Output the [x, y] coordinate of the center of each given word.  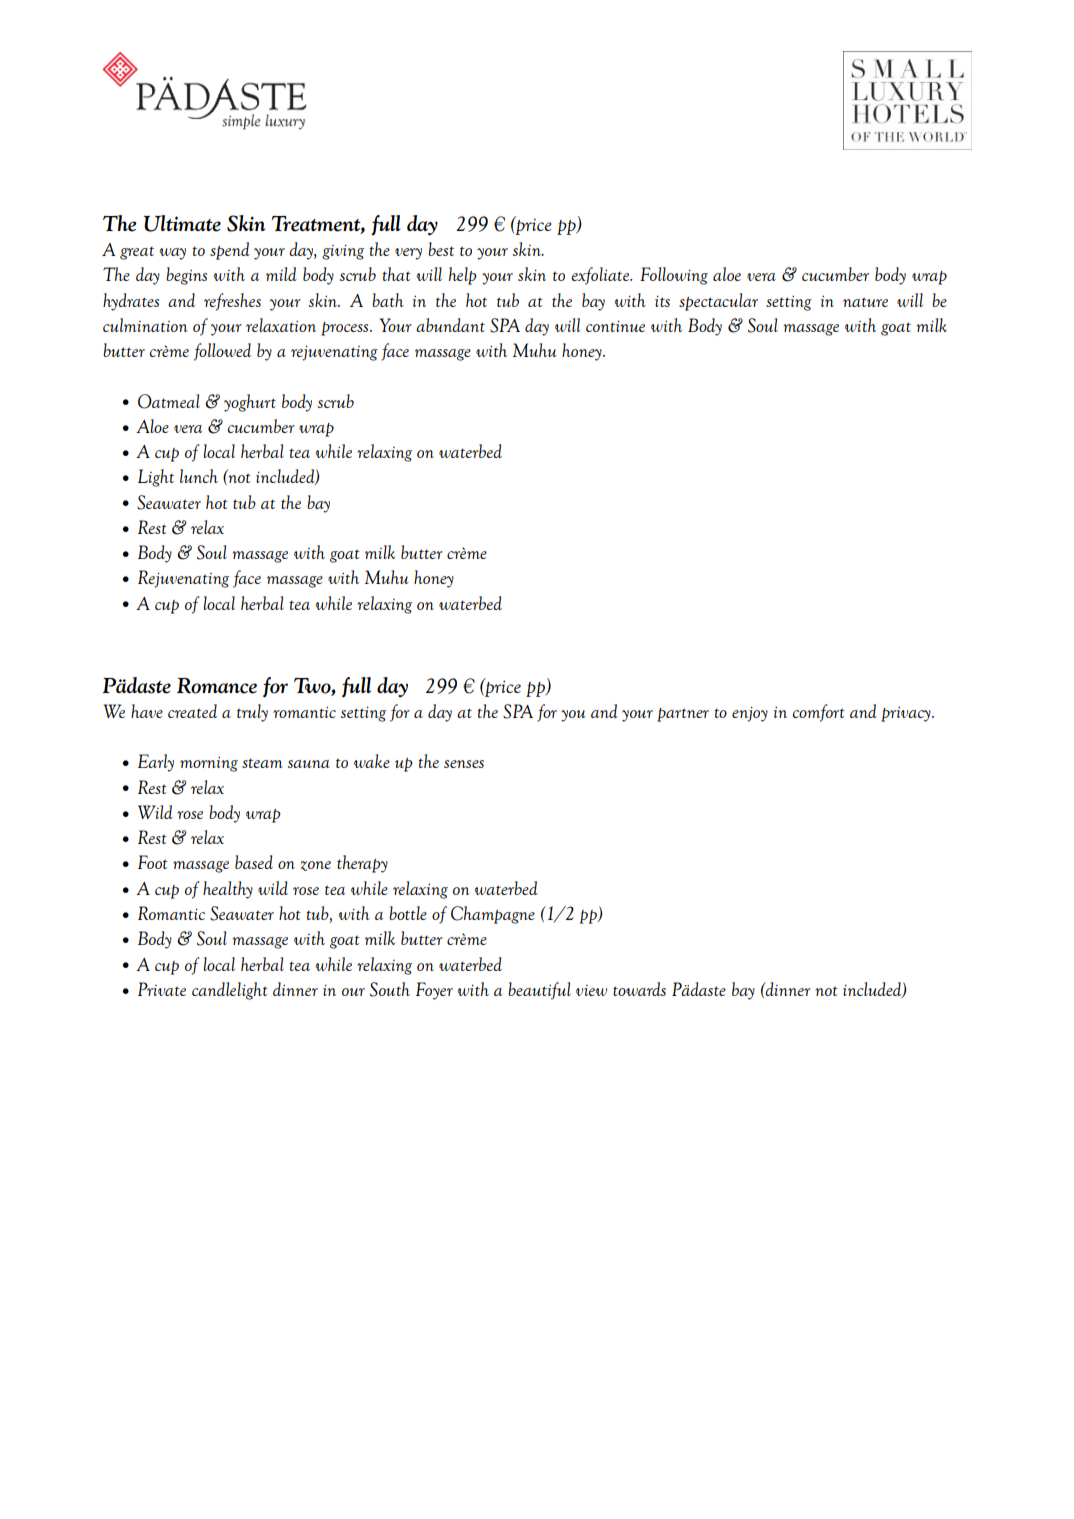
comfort [819, 713]
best [441, 249]
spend [230, 251]
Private [162, 989]
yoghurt [250, 403]
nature [865, 302]
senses [464, 764]
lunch [199, 476]
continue [615, 326]
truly [252, 713]
